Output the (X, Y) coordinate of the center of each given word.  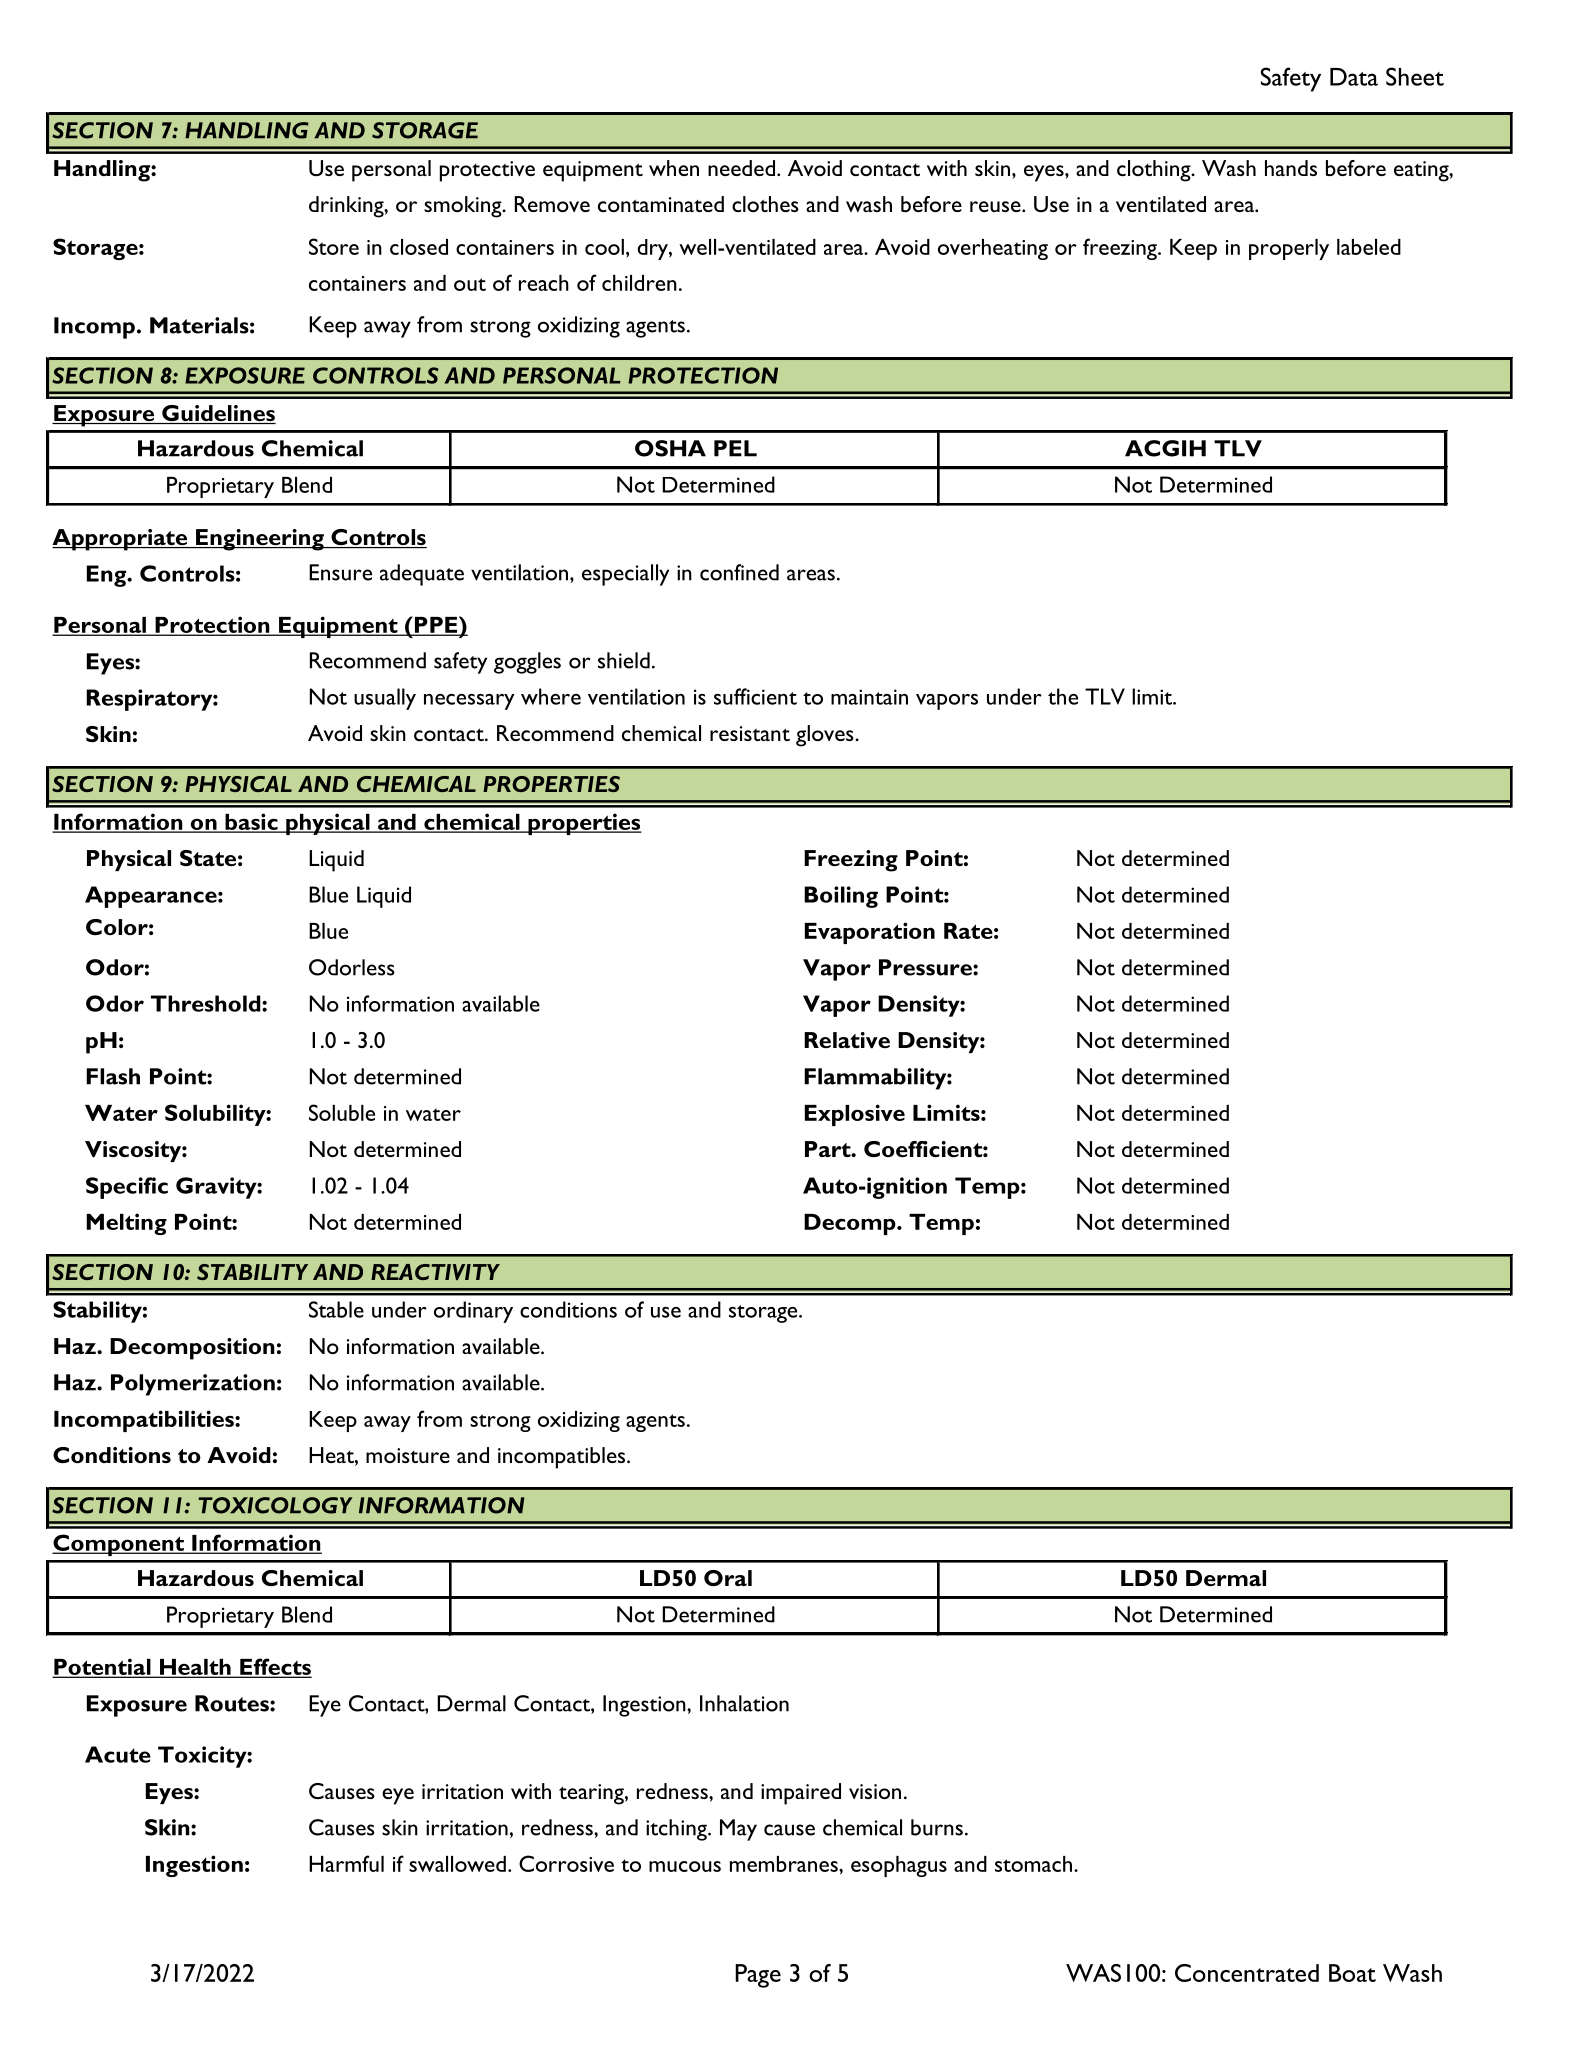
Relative (847, 1040)
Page (758, 1976)
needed (741, 168)
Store (334, 246)
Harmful (346, 1863)
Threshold (207, 1003)
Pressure (926, 967)
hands (1291, 168)
